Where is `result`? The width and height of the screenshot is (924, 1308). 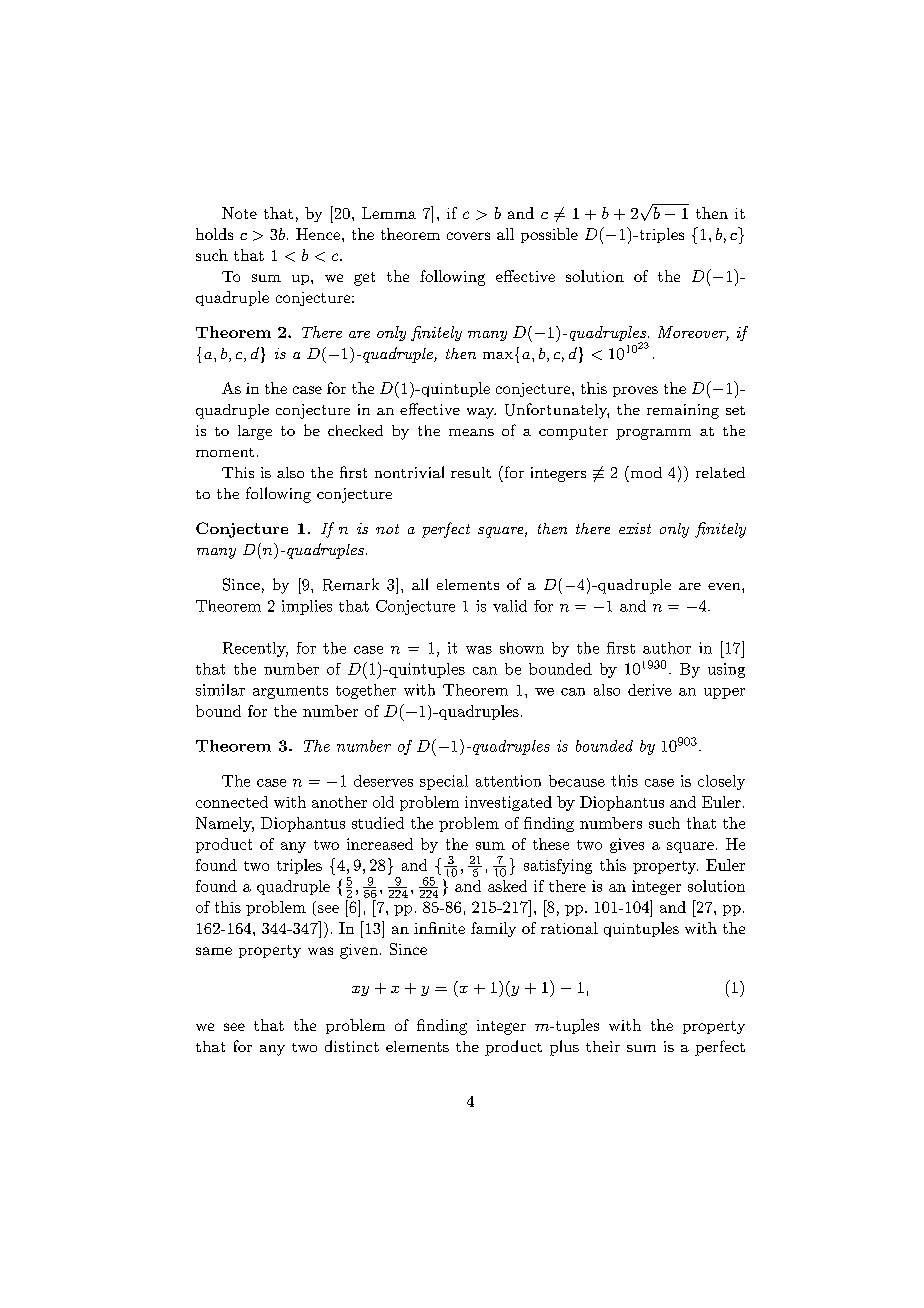
result is located at coordinates (471, 472).
